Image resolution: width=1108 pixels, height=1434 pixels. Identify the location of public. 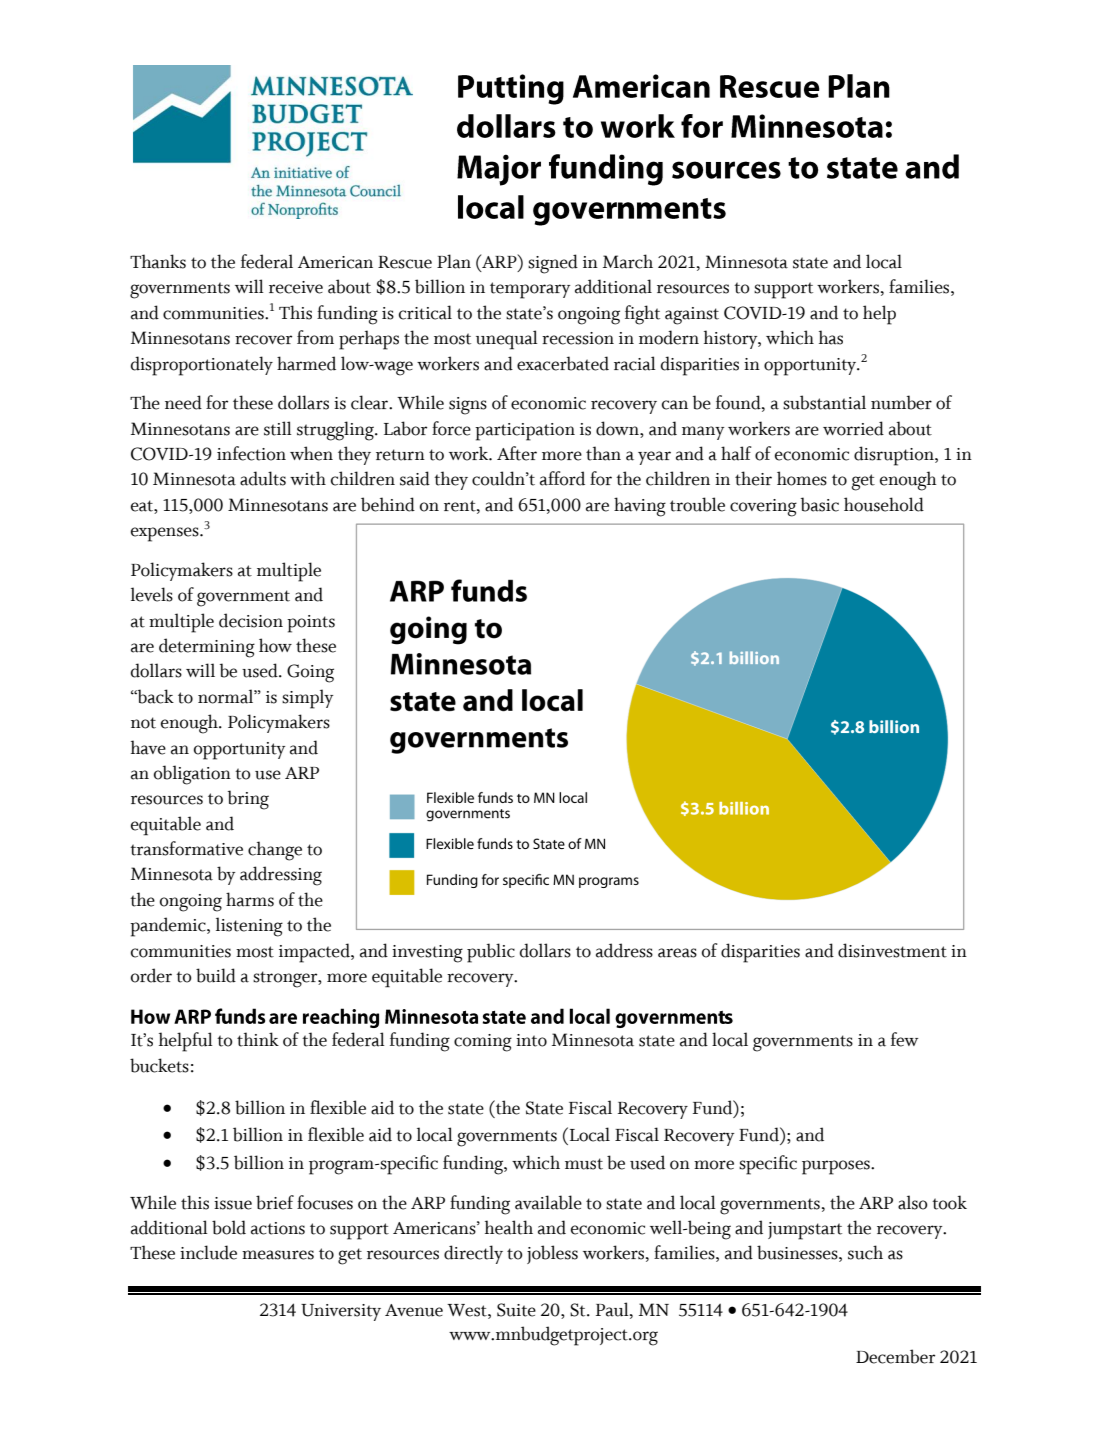
(491, 953).
